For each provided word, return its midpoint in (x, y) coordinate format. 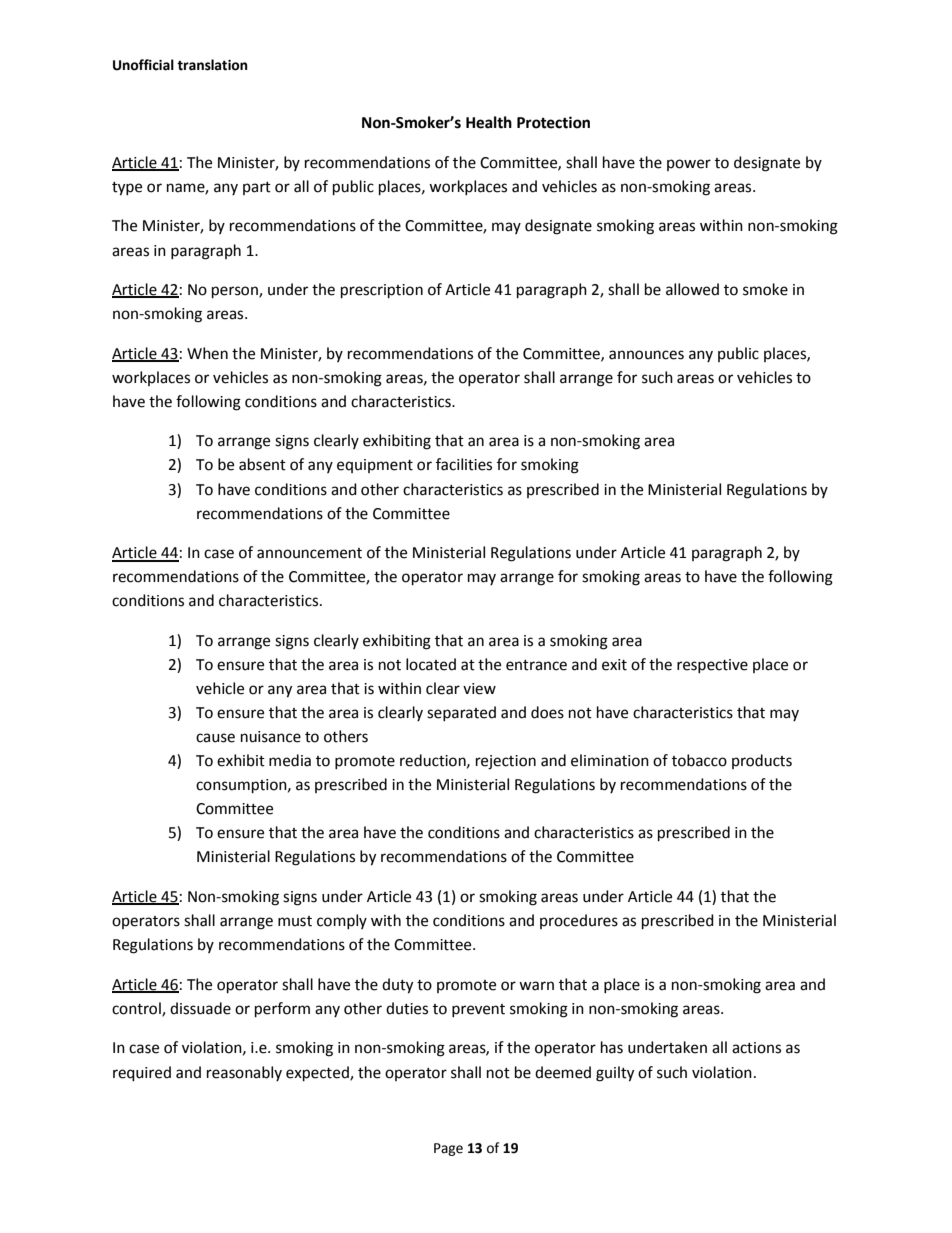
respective (712, 666)
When (207, 353)
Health (489, 122)
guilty (615, 1074)
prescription (382, 291)
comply (342, 921)
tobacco (699, 760)
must (295, 921)
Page (448, 1149)
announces (646, 355)
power (689, 165)
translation (212, 65)
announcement (309, 553)
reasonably (244, 1073)
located (431, 664)
